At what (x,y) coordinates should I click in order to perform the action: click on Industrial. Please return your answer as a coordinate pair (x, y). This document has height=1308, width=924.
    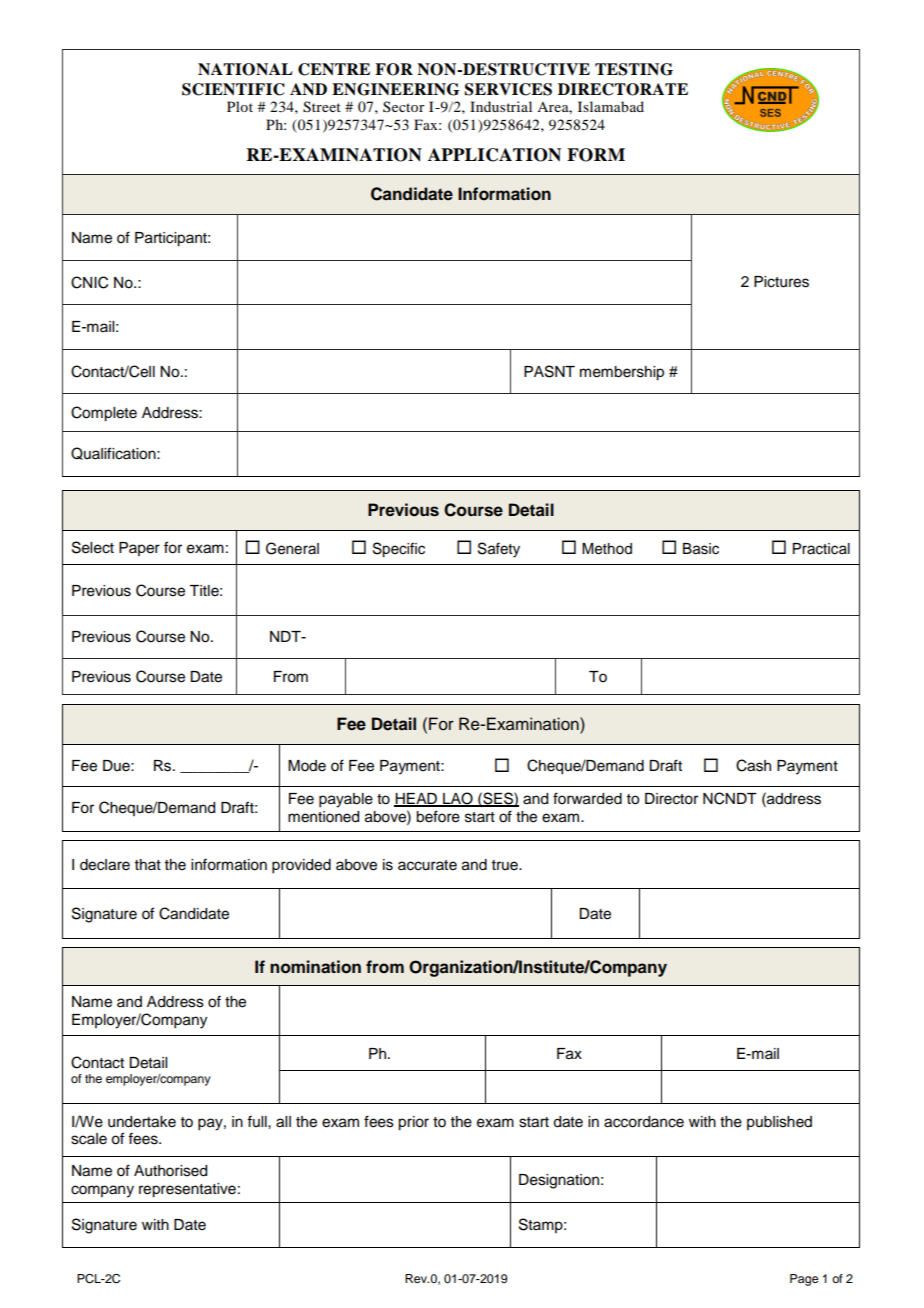
    Looking at the image, I should click on (501, 106).
